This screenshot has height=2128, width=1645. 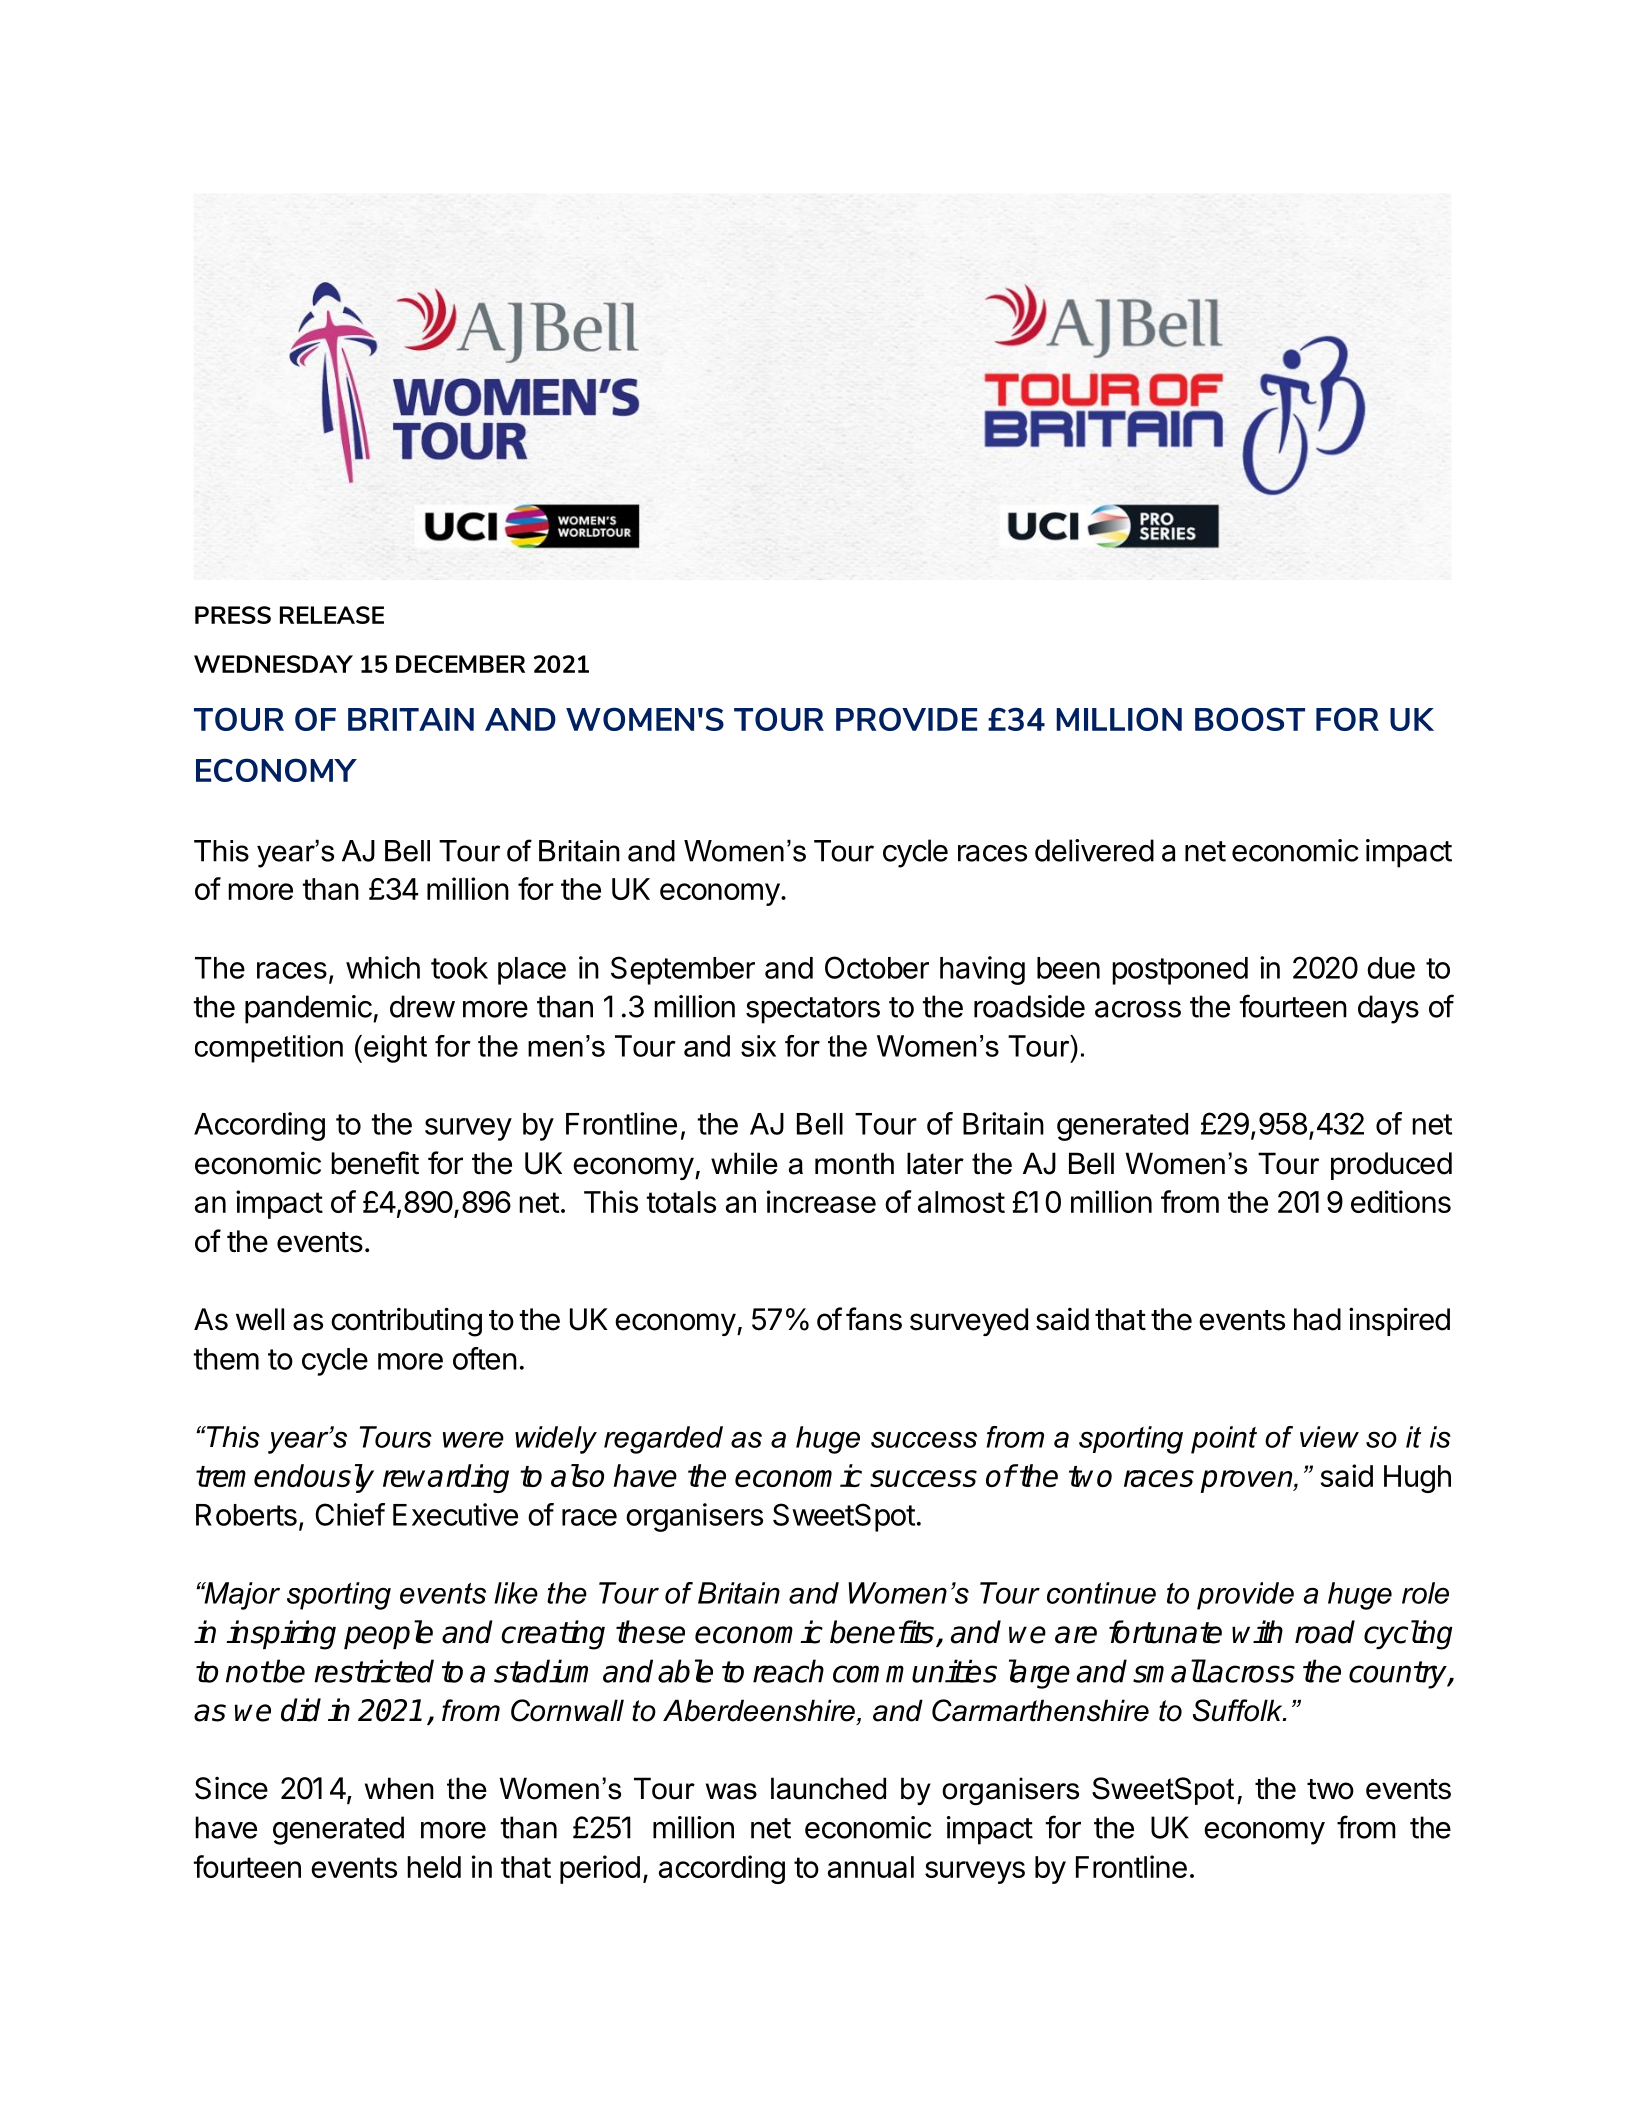 What do you see at coordinates (1401, 1201) in the screenshot?
I see `editions` at bounding box center [1401, 1201].
